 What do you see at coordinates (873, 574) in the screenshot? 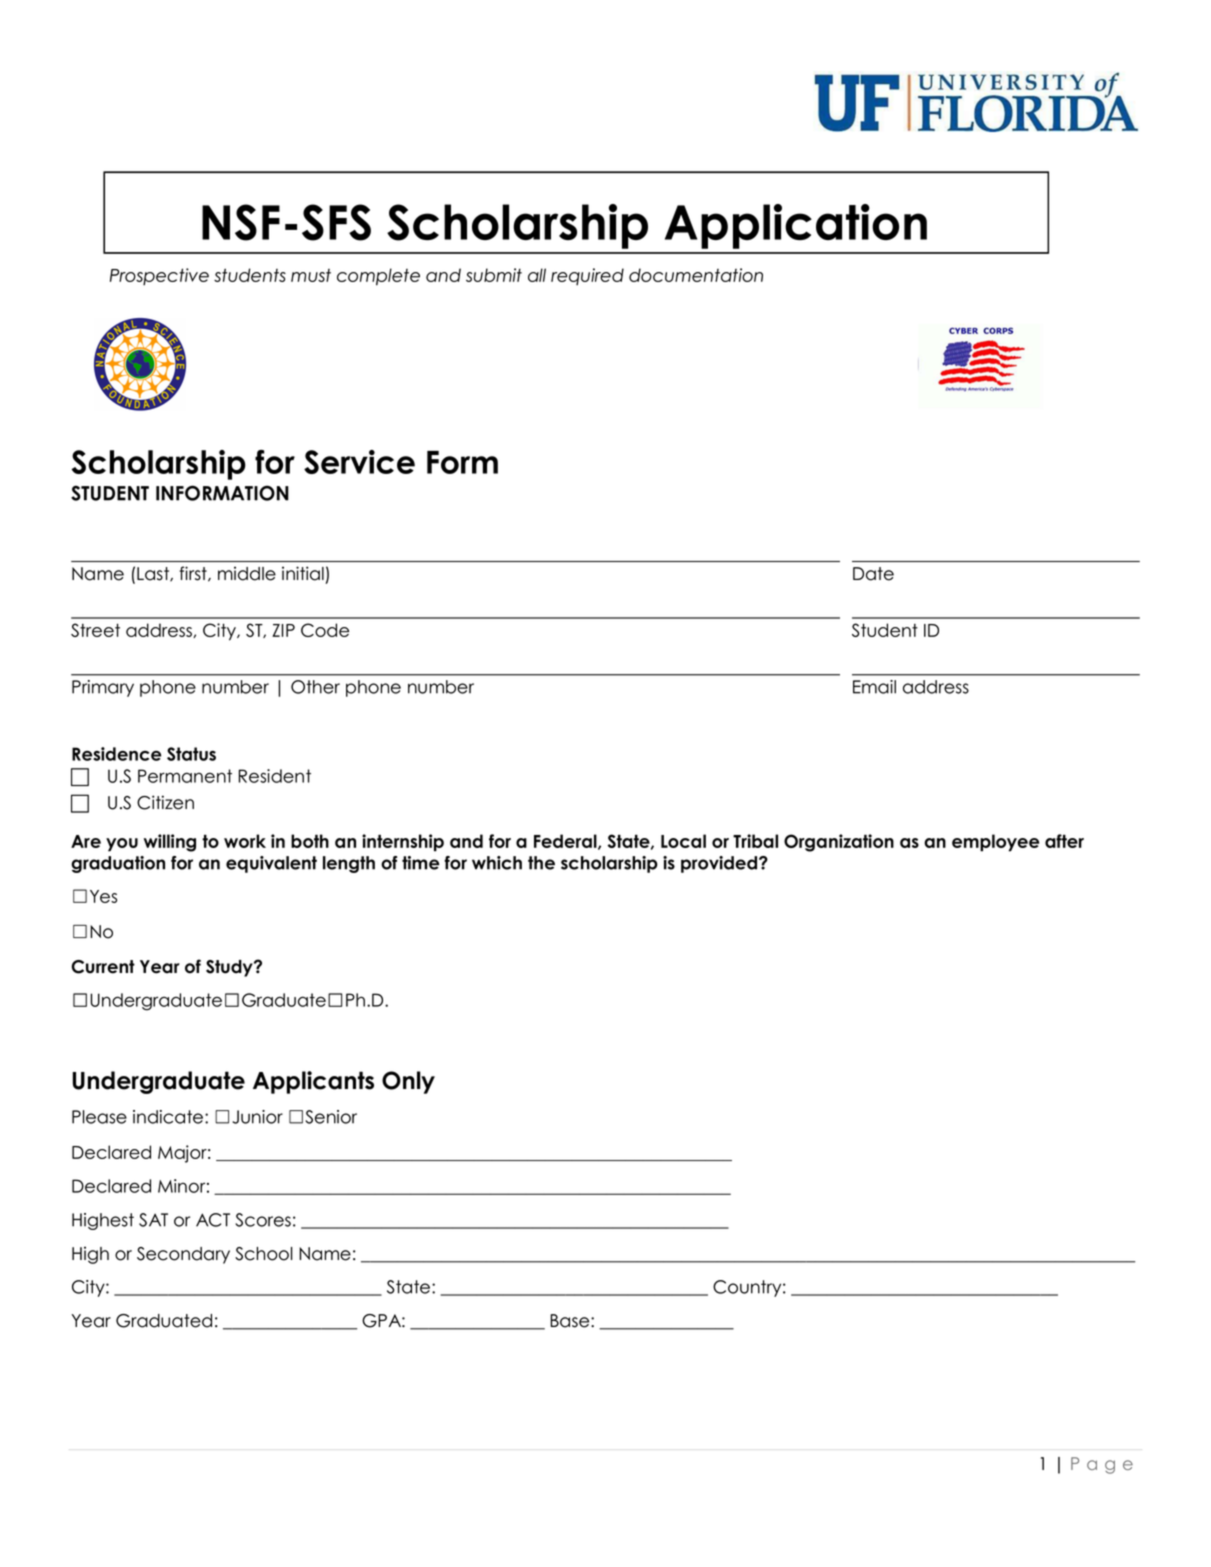
I see `Date` at bounding box center [873, 574].
